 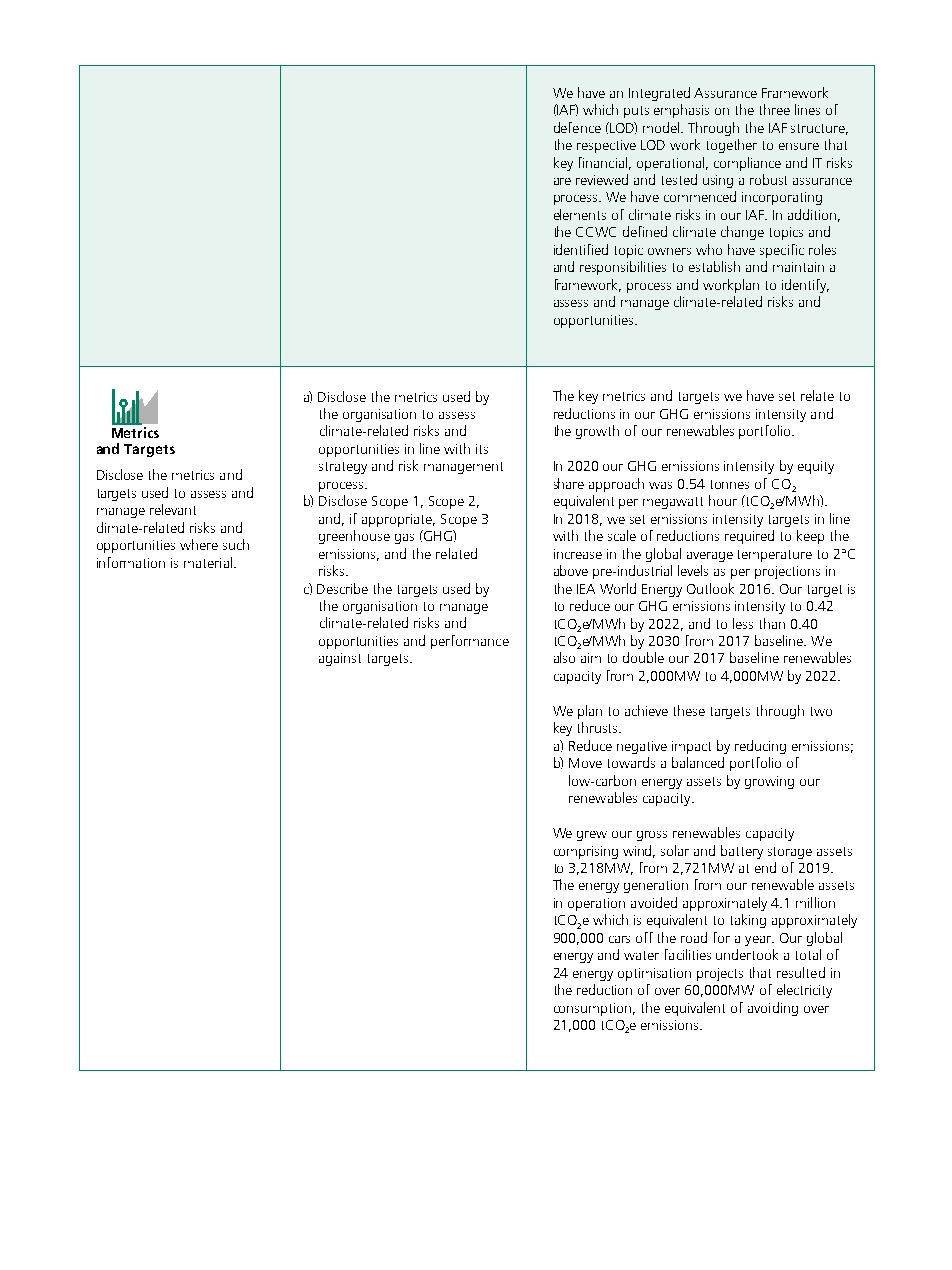 What do you see at coordinates (482, 449) in the page?
I see `its` at bounding box center [482, 449].
